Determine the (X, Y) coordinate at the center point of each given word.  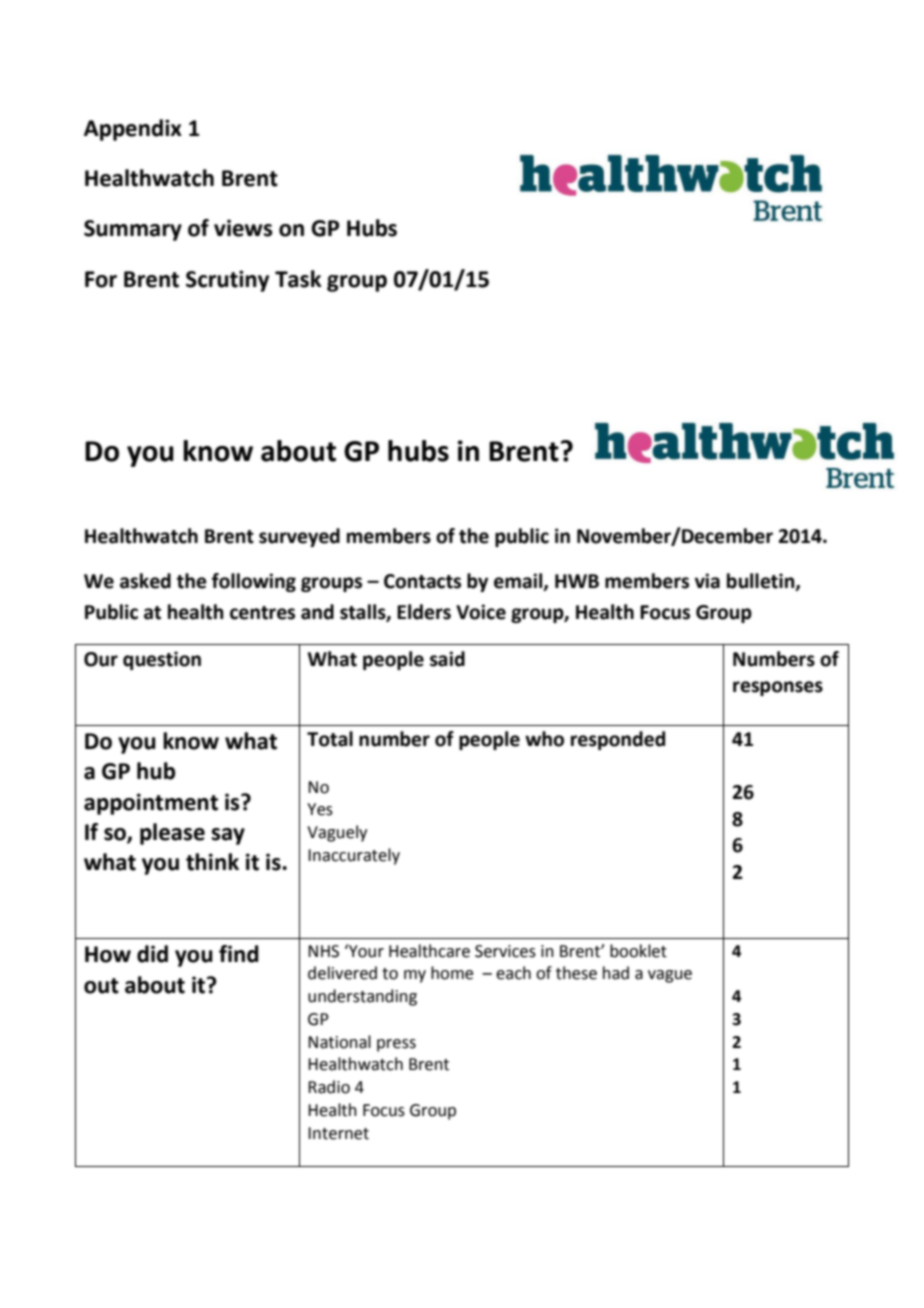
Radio (329, 1087)
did (152, 954)
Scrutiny (227, 281)
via (707, 581)
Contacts (422, 581)
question (162, 660)
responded (618, 740)
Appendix (133, 130)
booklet (638, 951)
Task (298, 279)
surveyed (299, 537)
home (452, 973)
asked (145, 581)
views (243, 228)
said (447, 659)
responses (778, 688)
